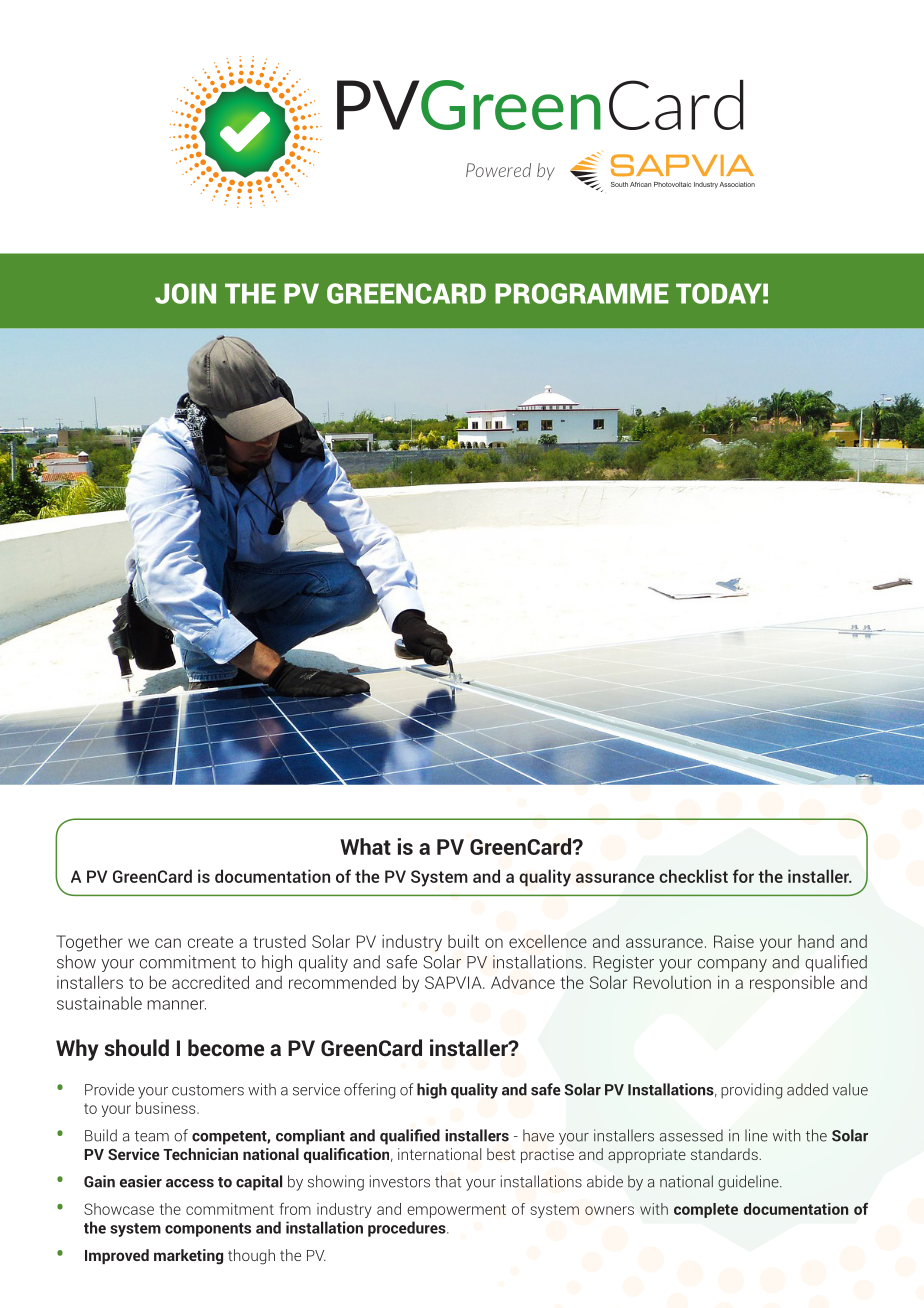 The image size is (924, 1308). What do you see at coordinates (208, 1230) in the page?
I see `components` at bounding box center [208, 1230].
